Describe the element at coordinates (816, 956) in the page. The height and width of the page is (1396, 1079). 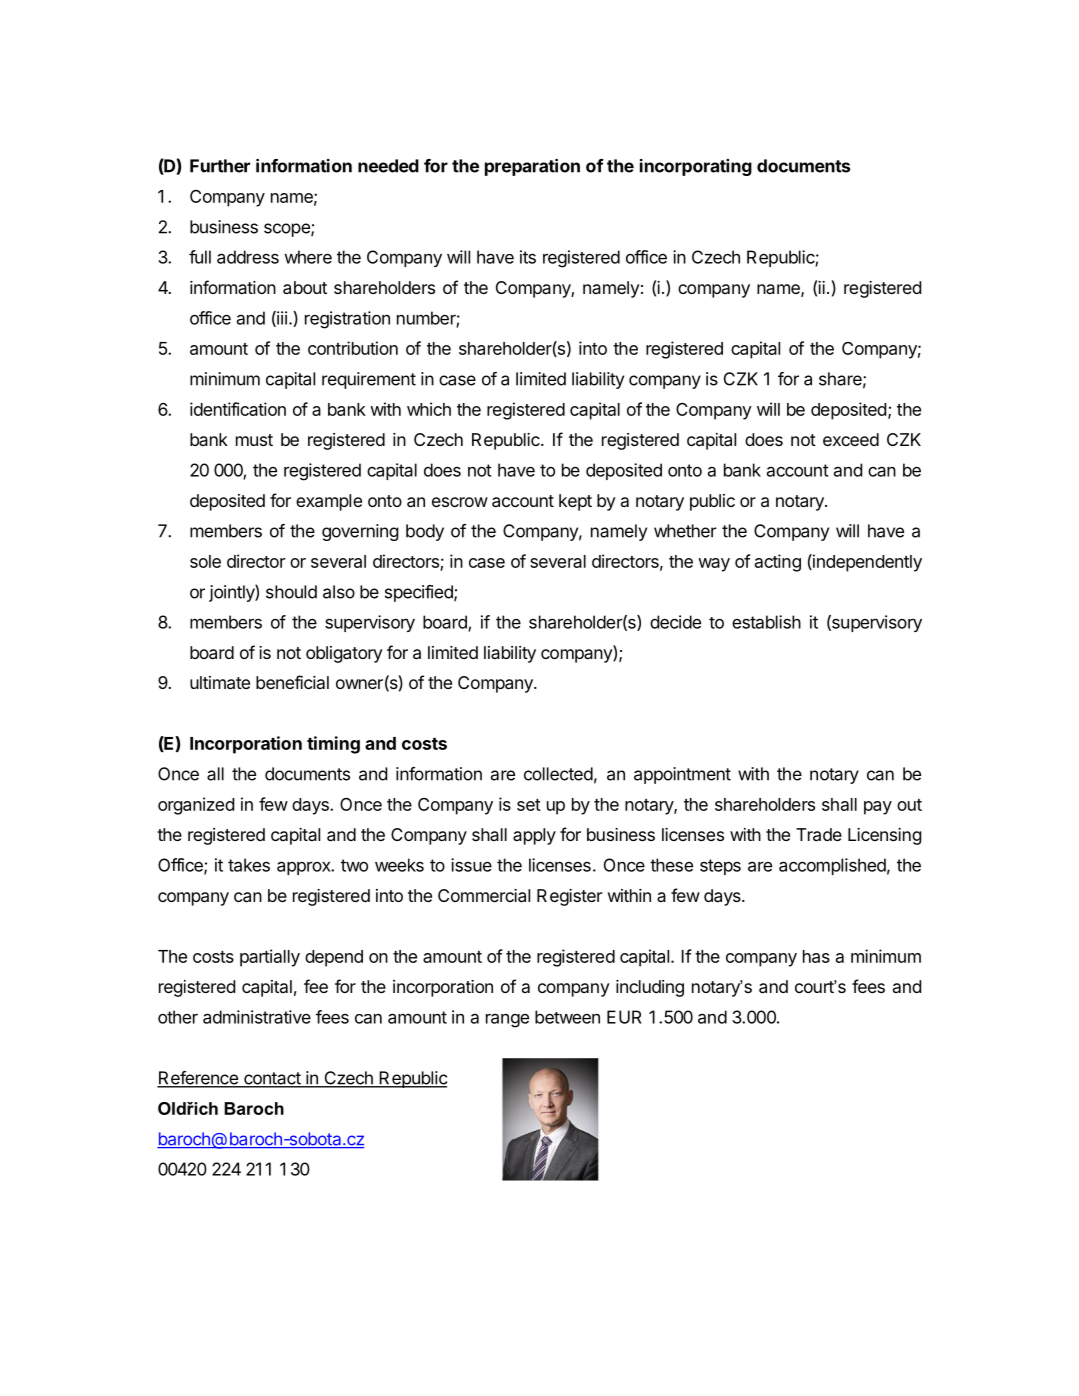
I see `has` at that location.
